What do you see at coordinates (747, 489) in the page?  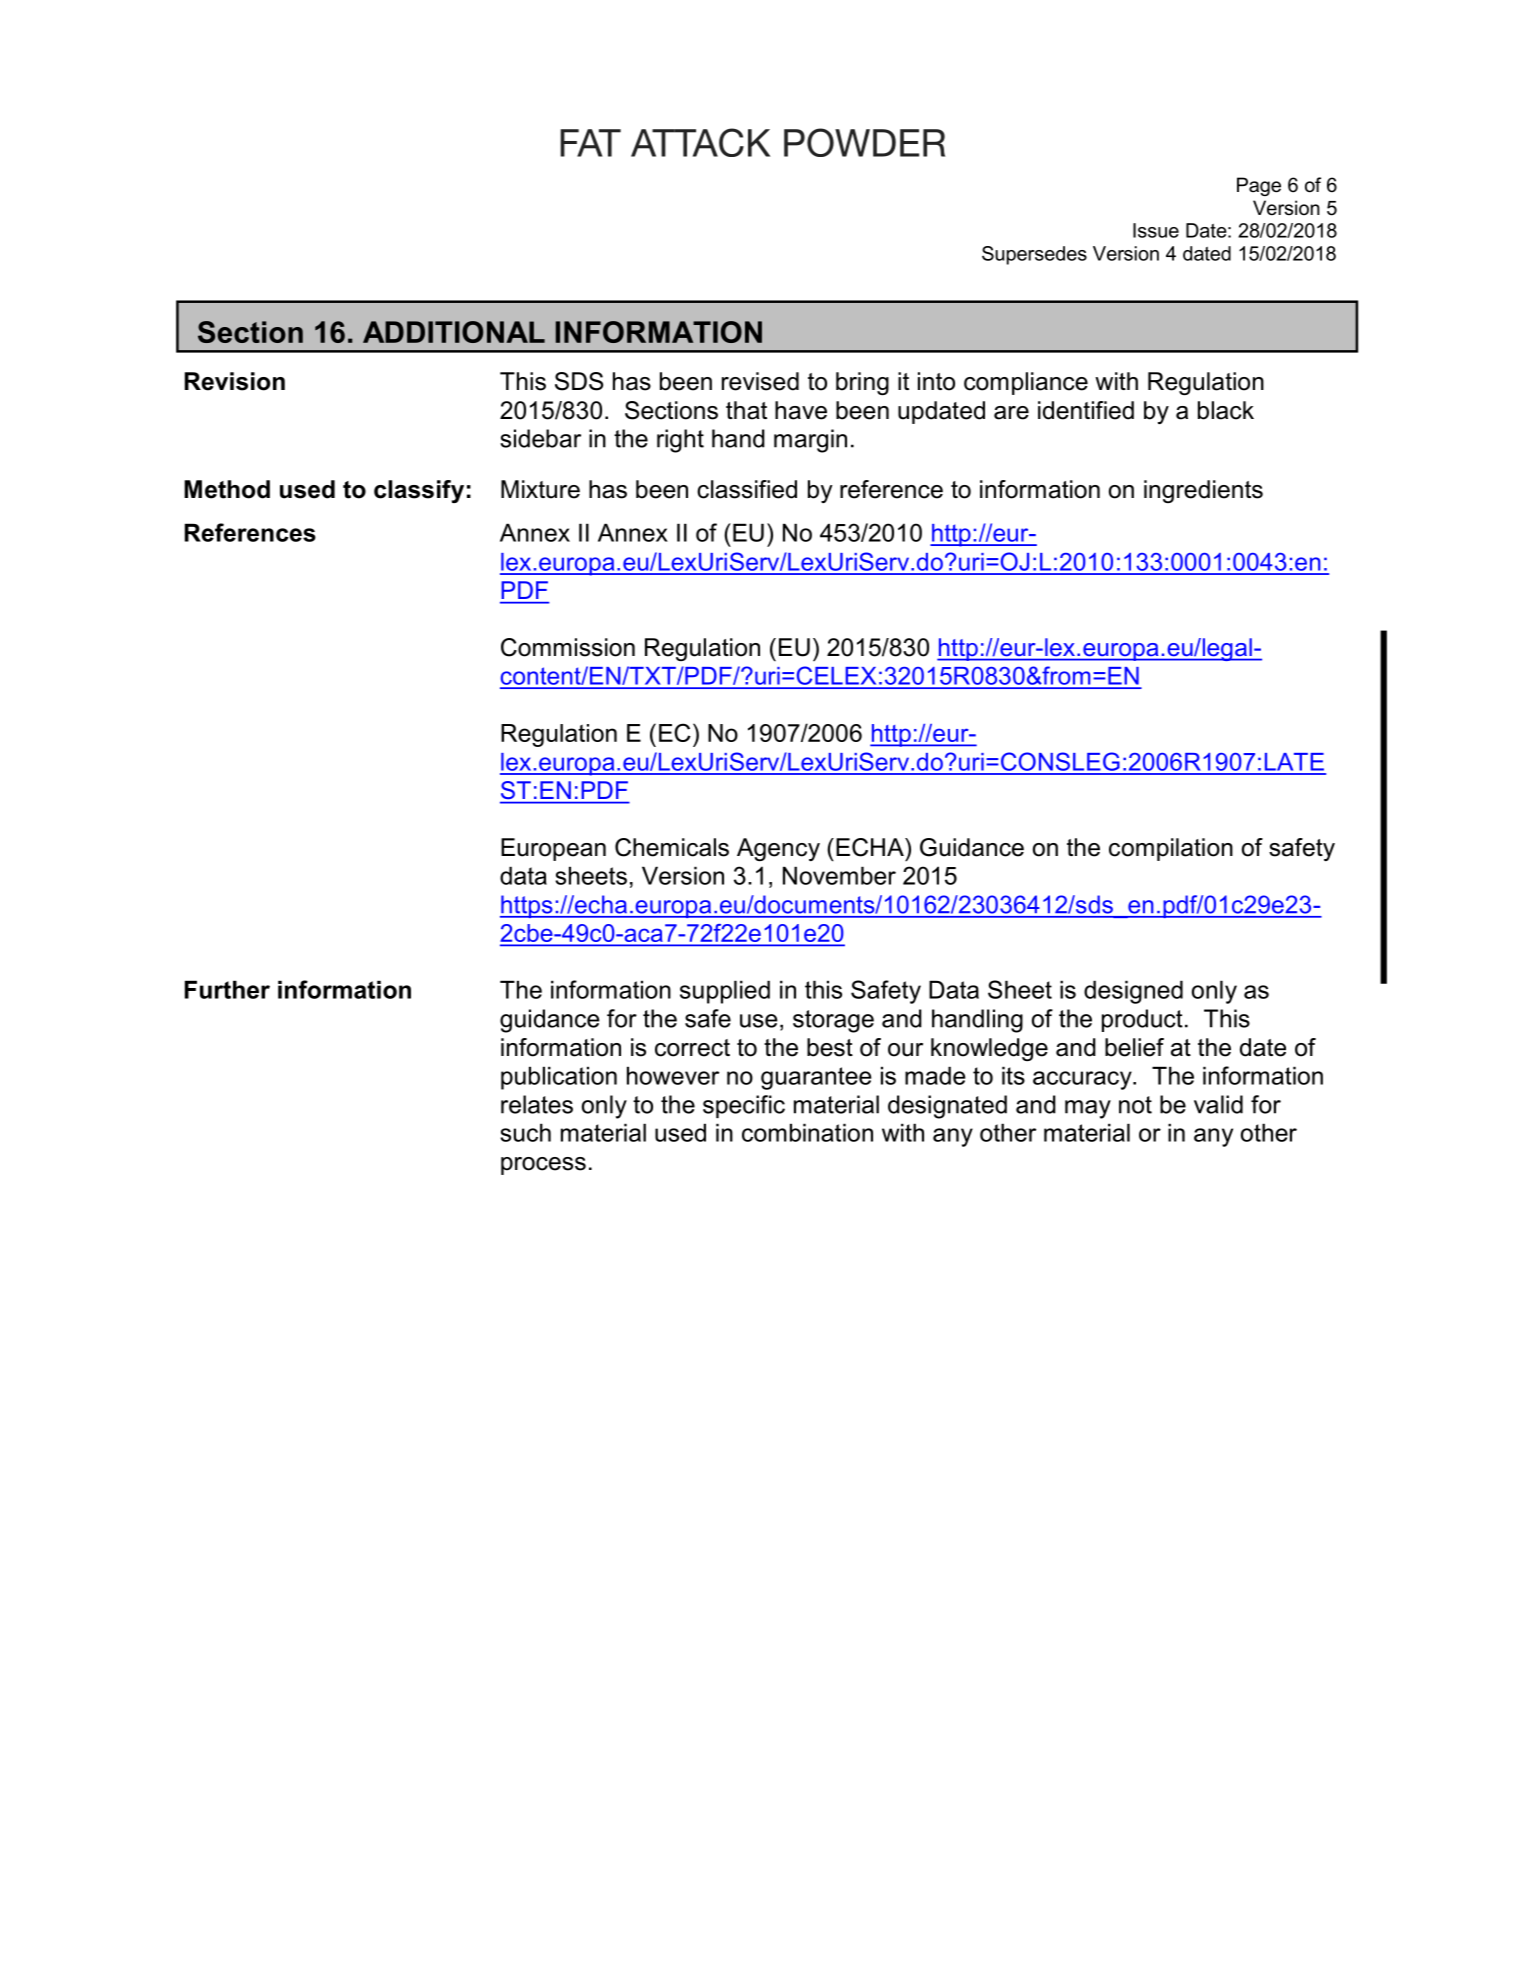 I see `classified` at bounding box center [747, 489].
